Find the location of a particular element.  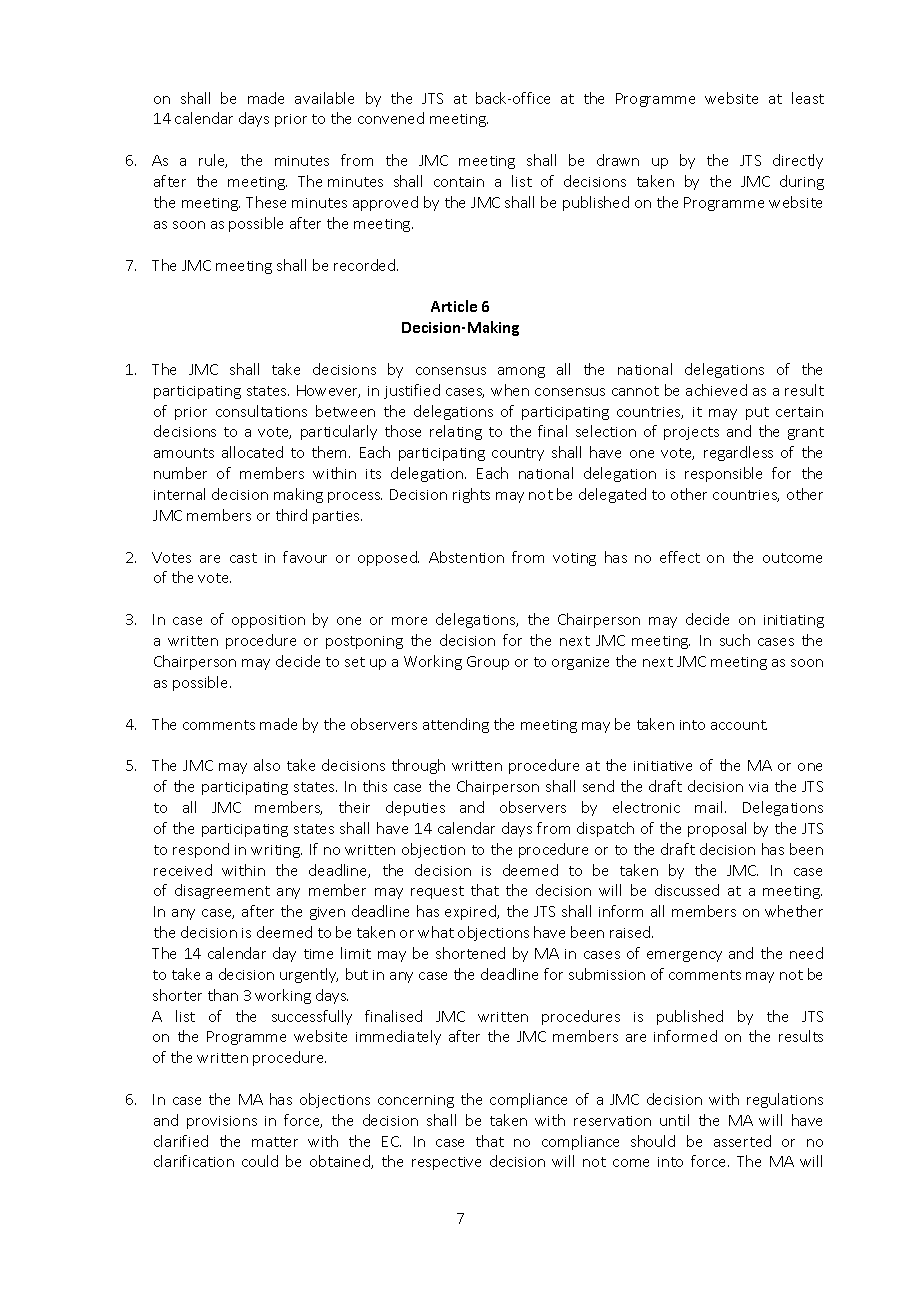

contain is located at coordinates (459, 182).
